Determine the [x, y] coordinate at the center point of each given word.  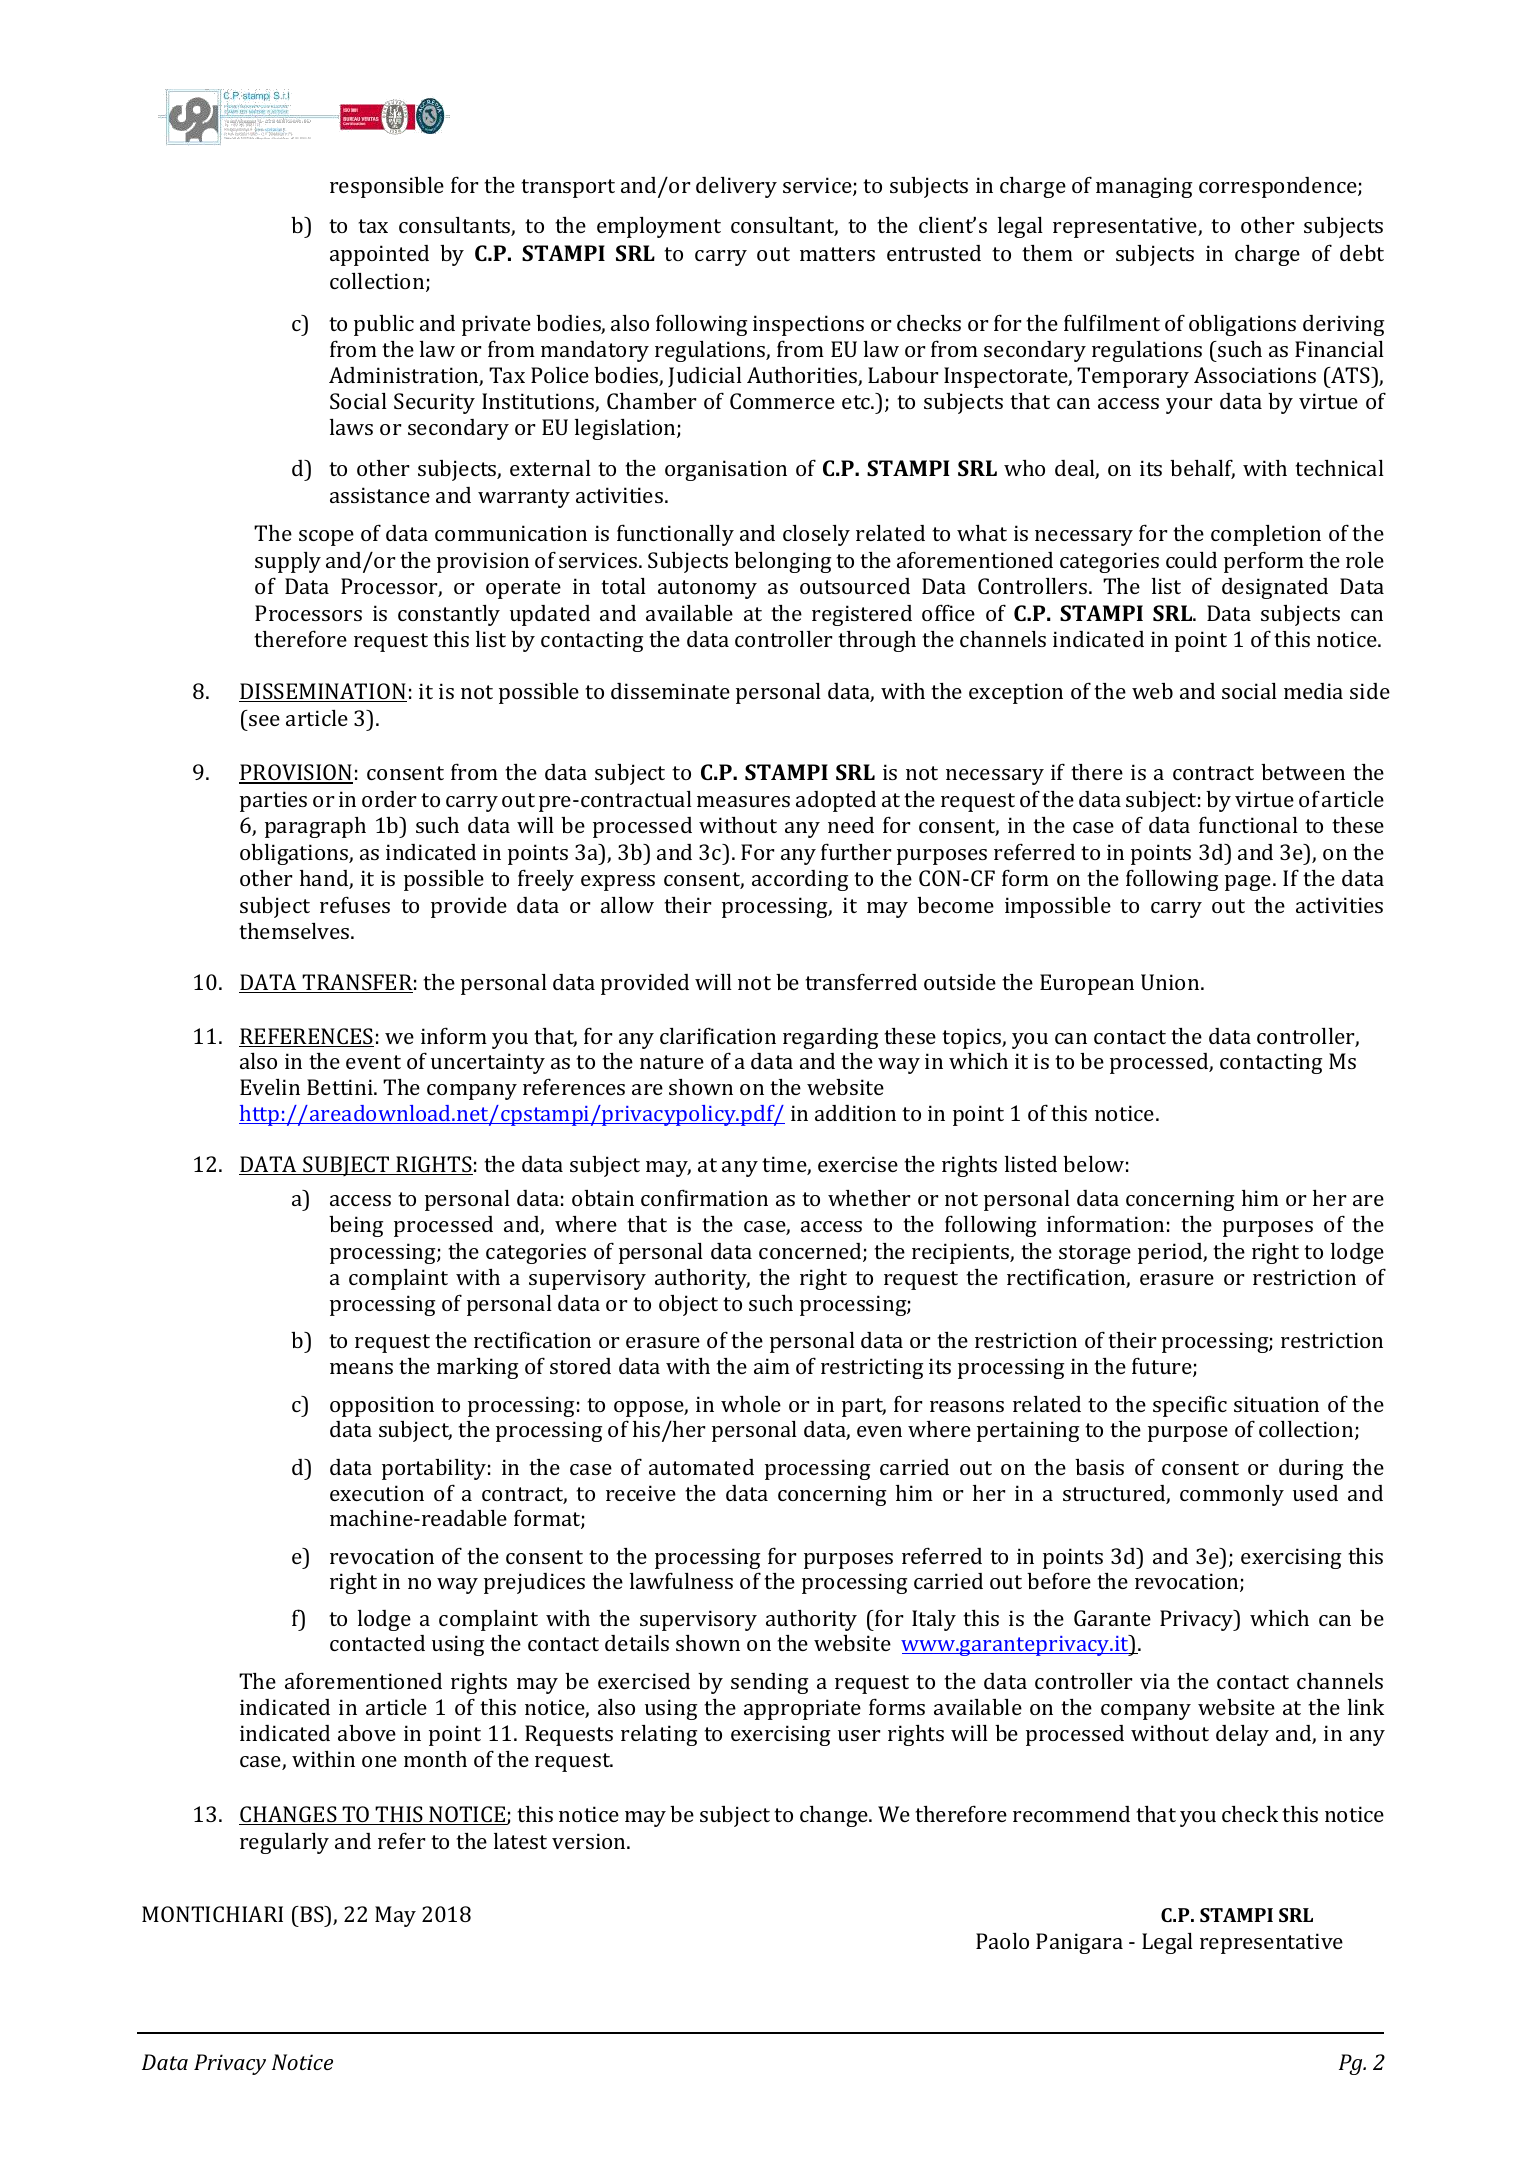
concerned [811, 1252]
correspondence [1279, 187]
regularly [284, 1843]
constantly [449, 615]
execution [377, 1493]
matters [837, 254]
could [1191, 560]
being [356, 1226]
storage [1095, 1254]
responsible [387, 187]
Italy [934, 1620]
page [1249, 883]
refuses [355, 904]
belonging [782, 562]
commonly [1232, 1495]
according [800, 880]
